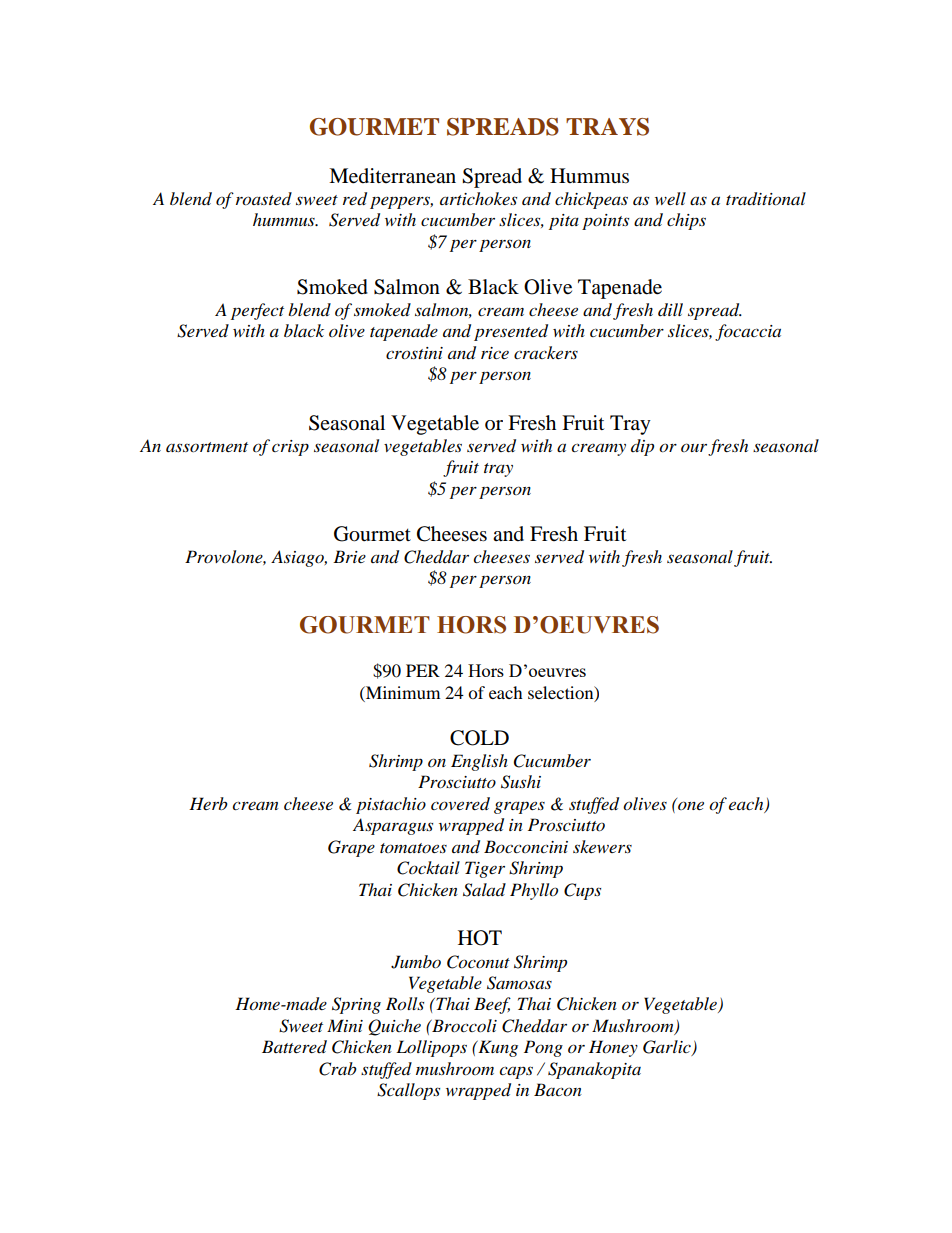  I want to click on Kung, so click(497, 1048).
